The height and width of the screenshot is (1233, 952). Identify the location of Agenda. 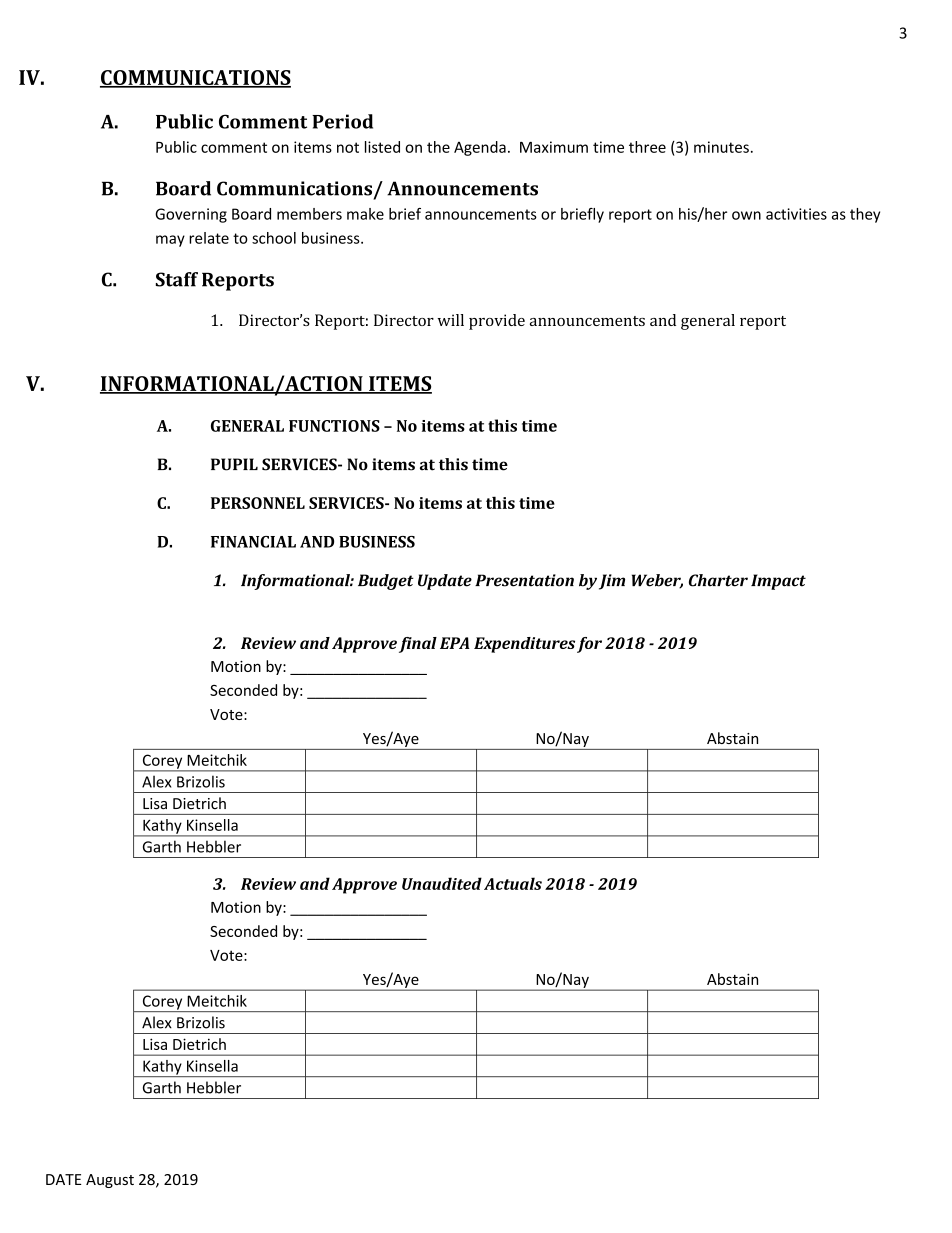
(480, 148).
